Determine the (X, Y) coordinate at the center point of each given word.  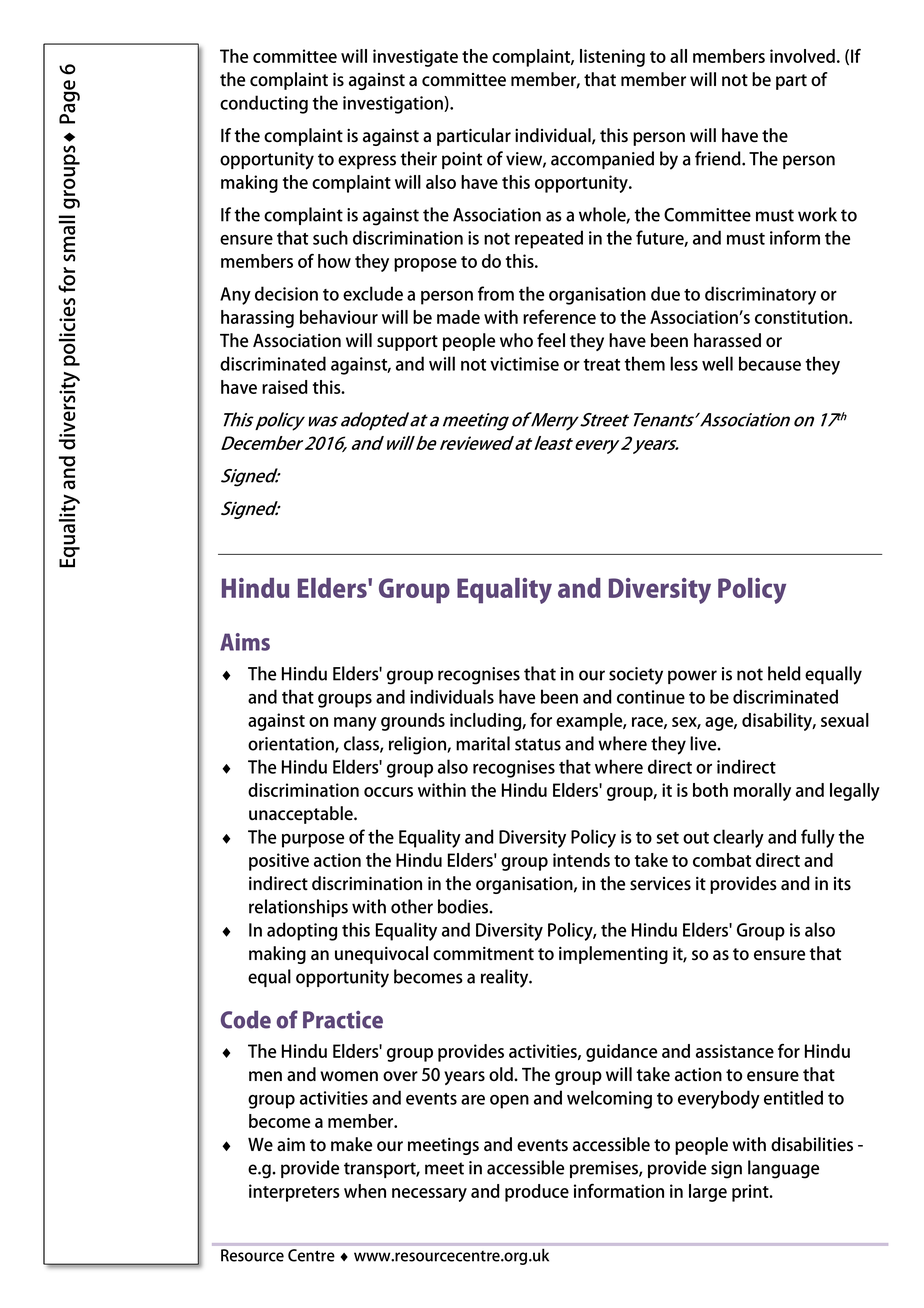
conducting (264, 104)
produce (537, 1193)
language (783, 1169)
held (784, 673)
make (351, 1144)
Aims (245, 642)
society (636, 676)
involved (802, 56)
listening (612, 58)
